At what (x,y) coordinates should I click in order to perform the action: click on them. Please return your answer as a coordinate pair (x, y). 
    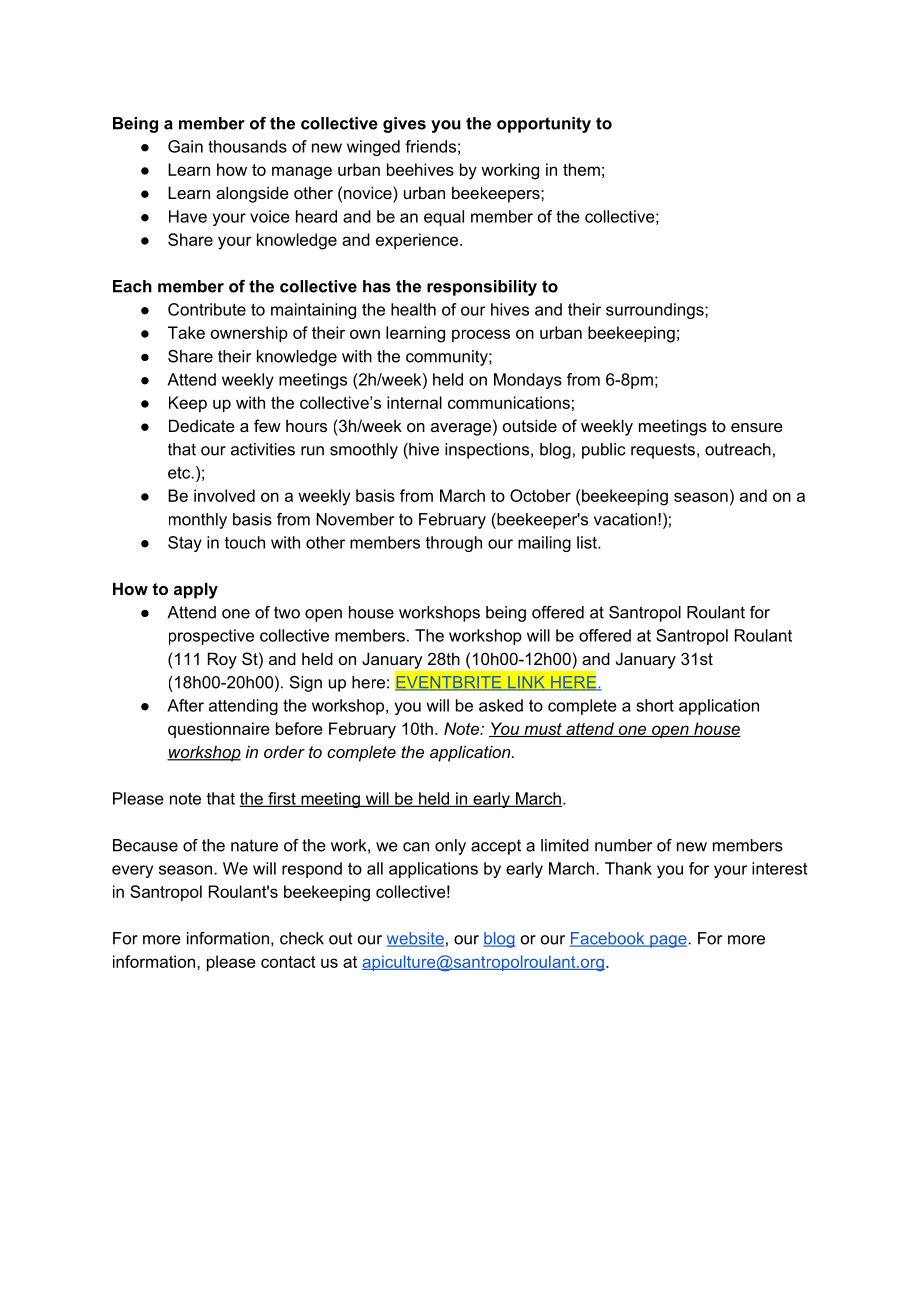
    Looking at the image, I should click on (581, 169).
